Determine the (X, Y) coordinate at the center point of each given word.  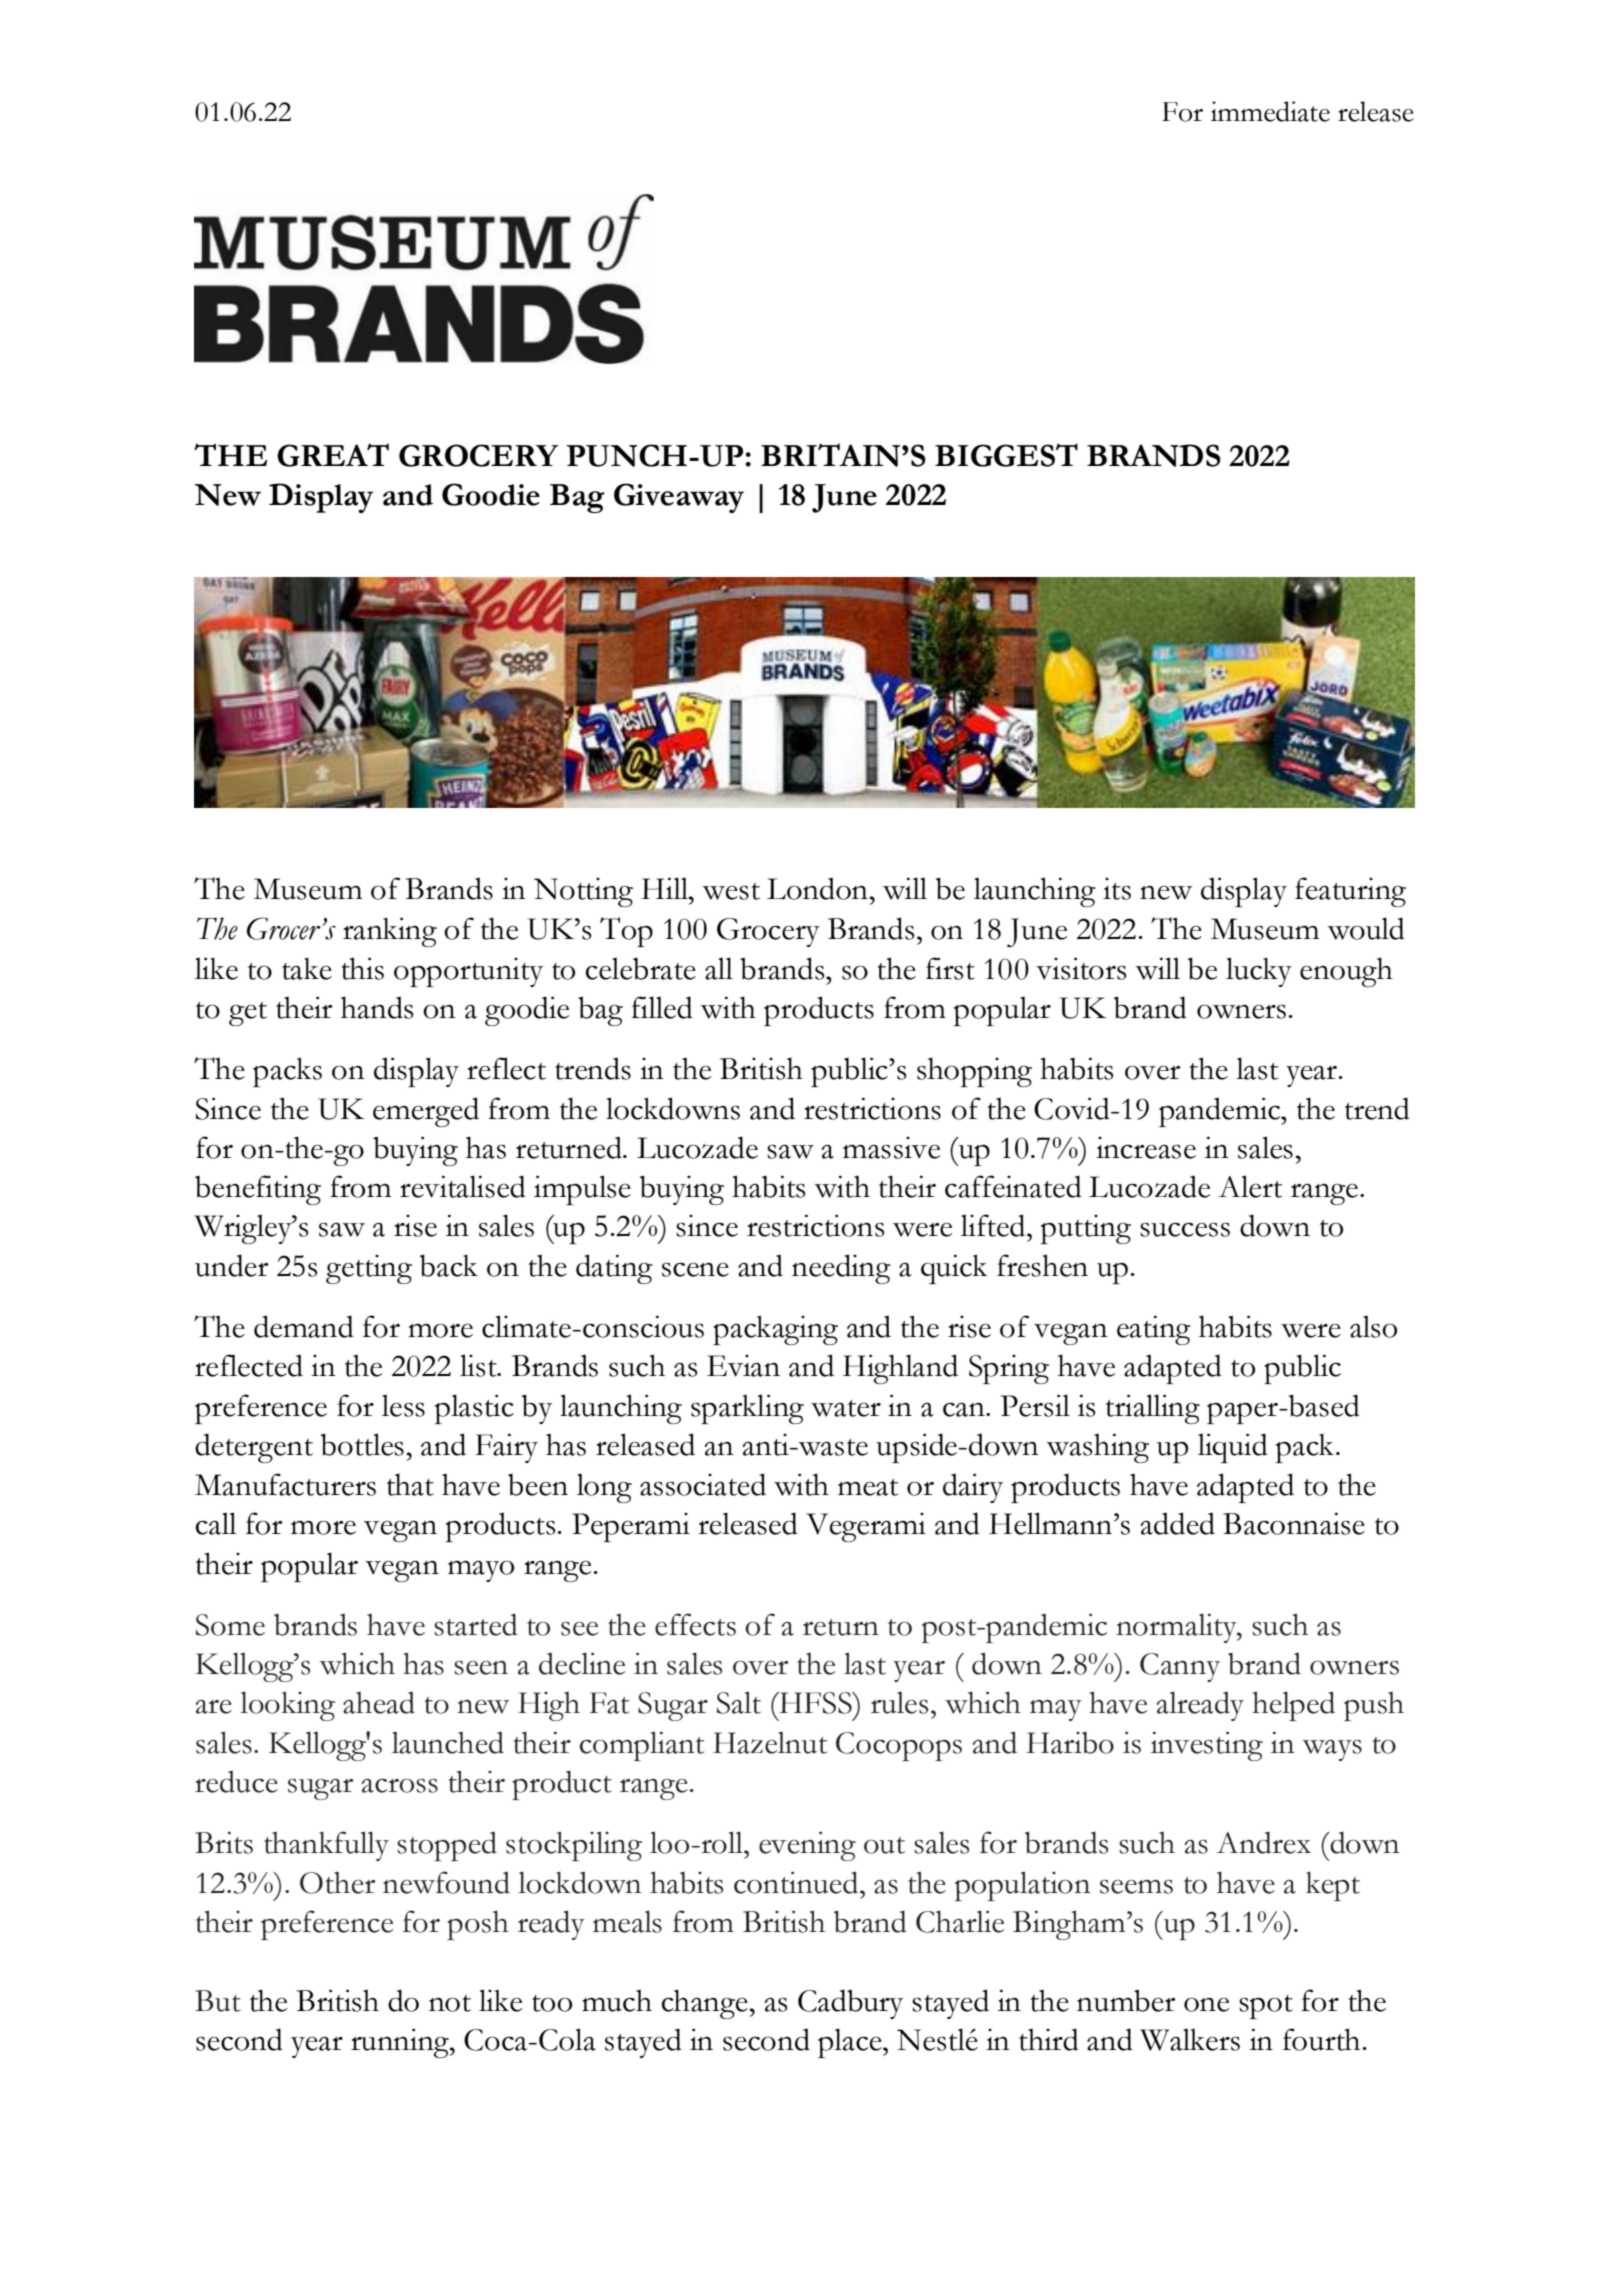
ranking (390, 932)
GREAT (333, 455)
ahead (379, 1703)
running (401, 2043)
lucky (1259, 972)
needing (841, 1269)
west (731, 891)
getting (369, 1269)
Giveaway (679, 498)
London (817, 888)
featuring (1350, 892)
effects (695, 1624)
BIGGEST (1006, 455)
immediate (1270, 111)
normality (1177, 1628)
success (1185, 1229)
